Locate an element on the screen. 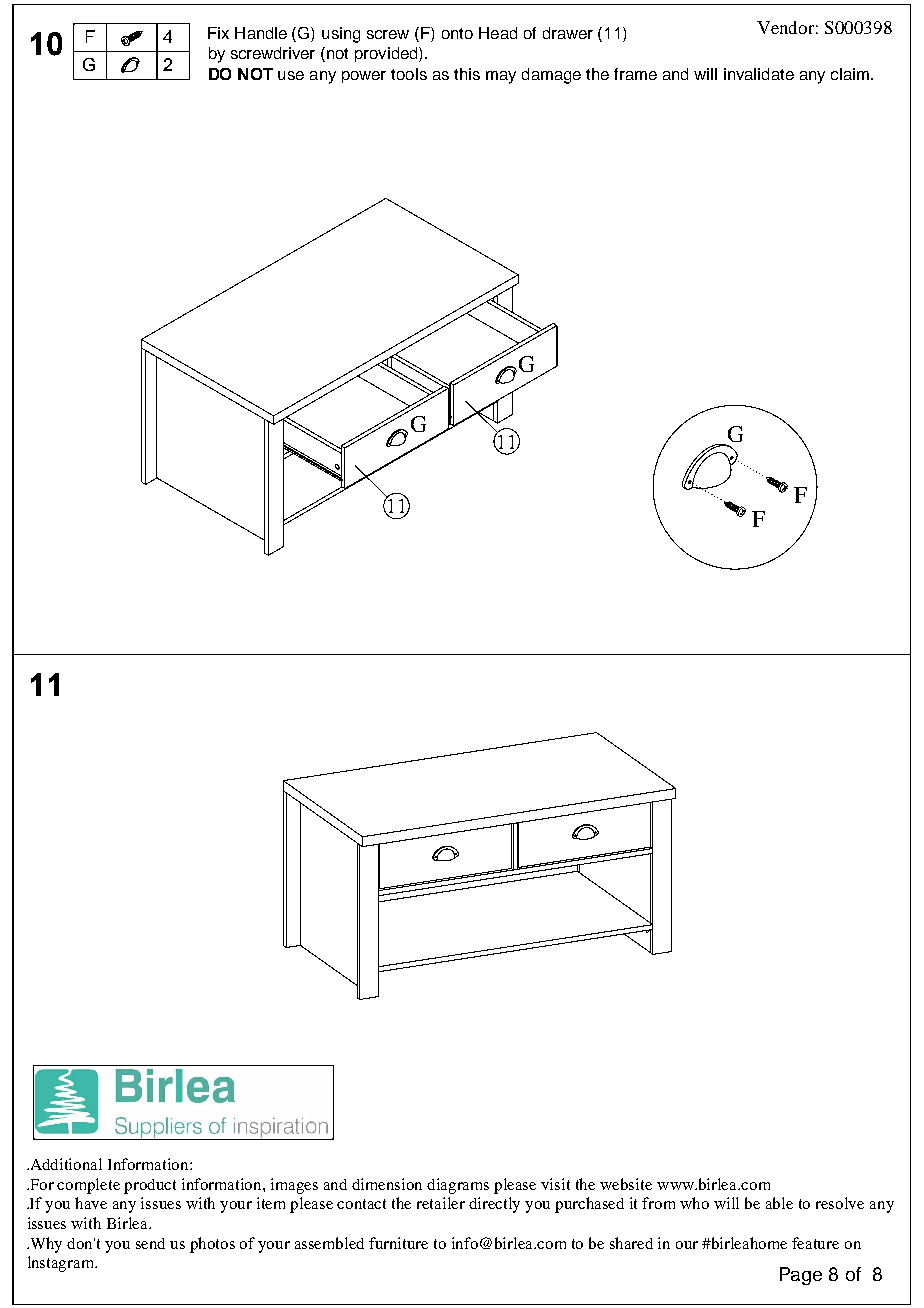  send is located at coordinates (150, 1243).
